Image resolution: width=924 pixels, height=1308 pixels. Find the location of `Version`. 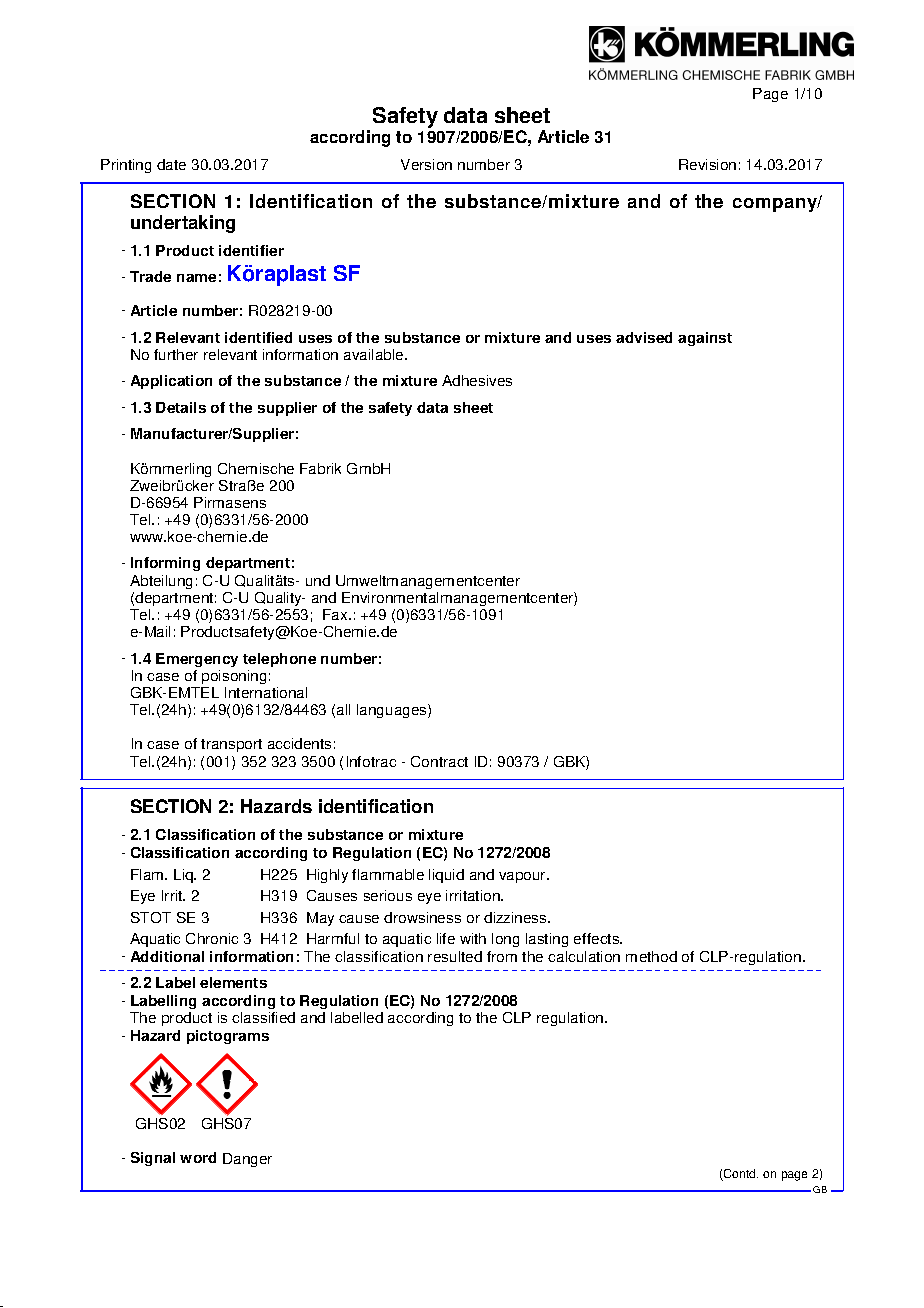

Version is located at coordinates (426, 164).
